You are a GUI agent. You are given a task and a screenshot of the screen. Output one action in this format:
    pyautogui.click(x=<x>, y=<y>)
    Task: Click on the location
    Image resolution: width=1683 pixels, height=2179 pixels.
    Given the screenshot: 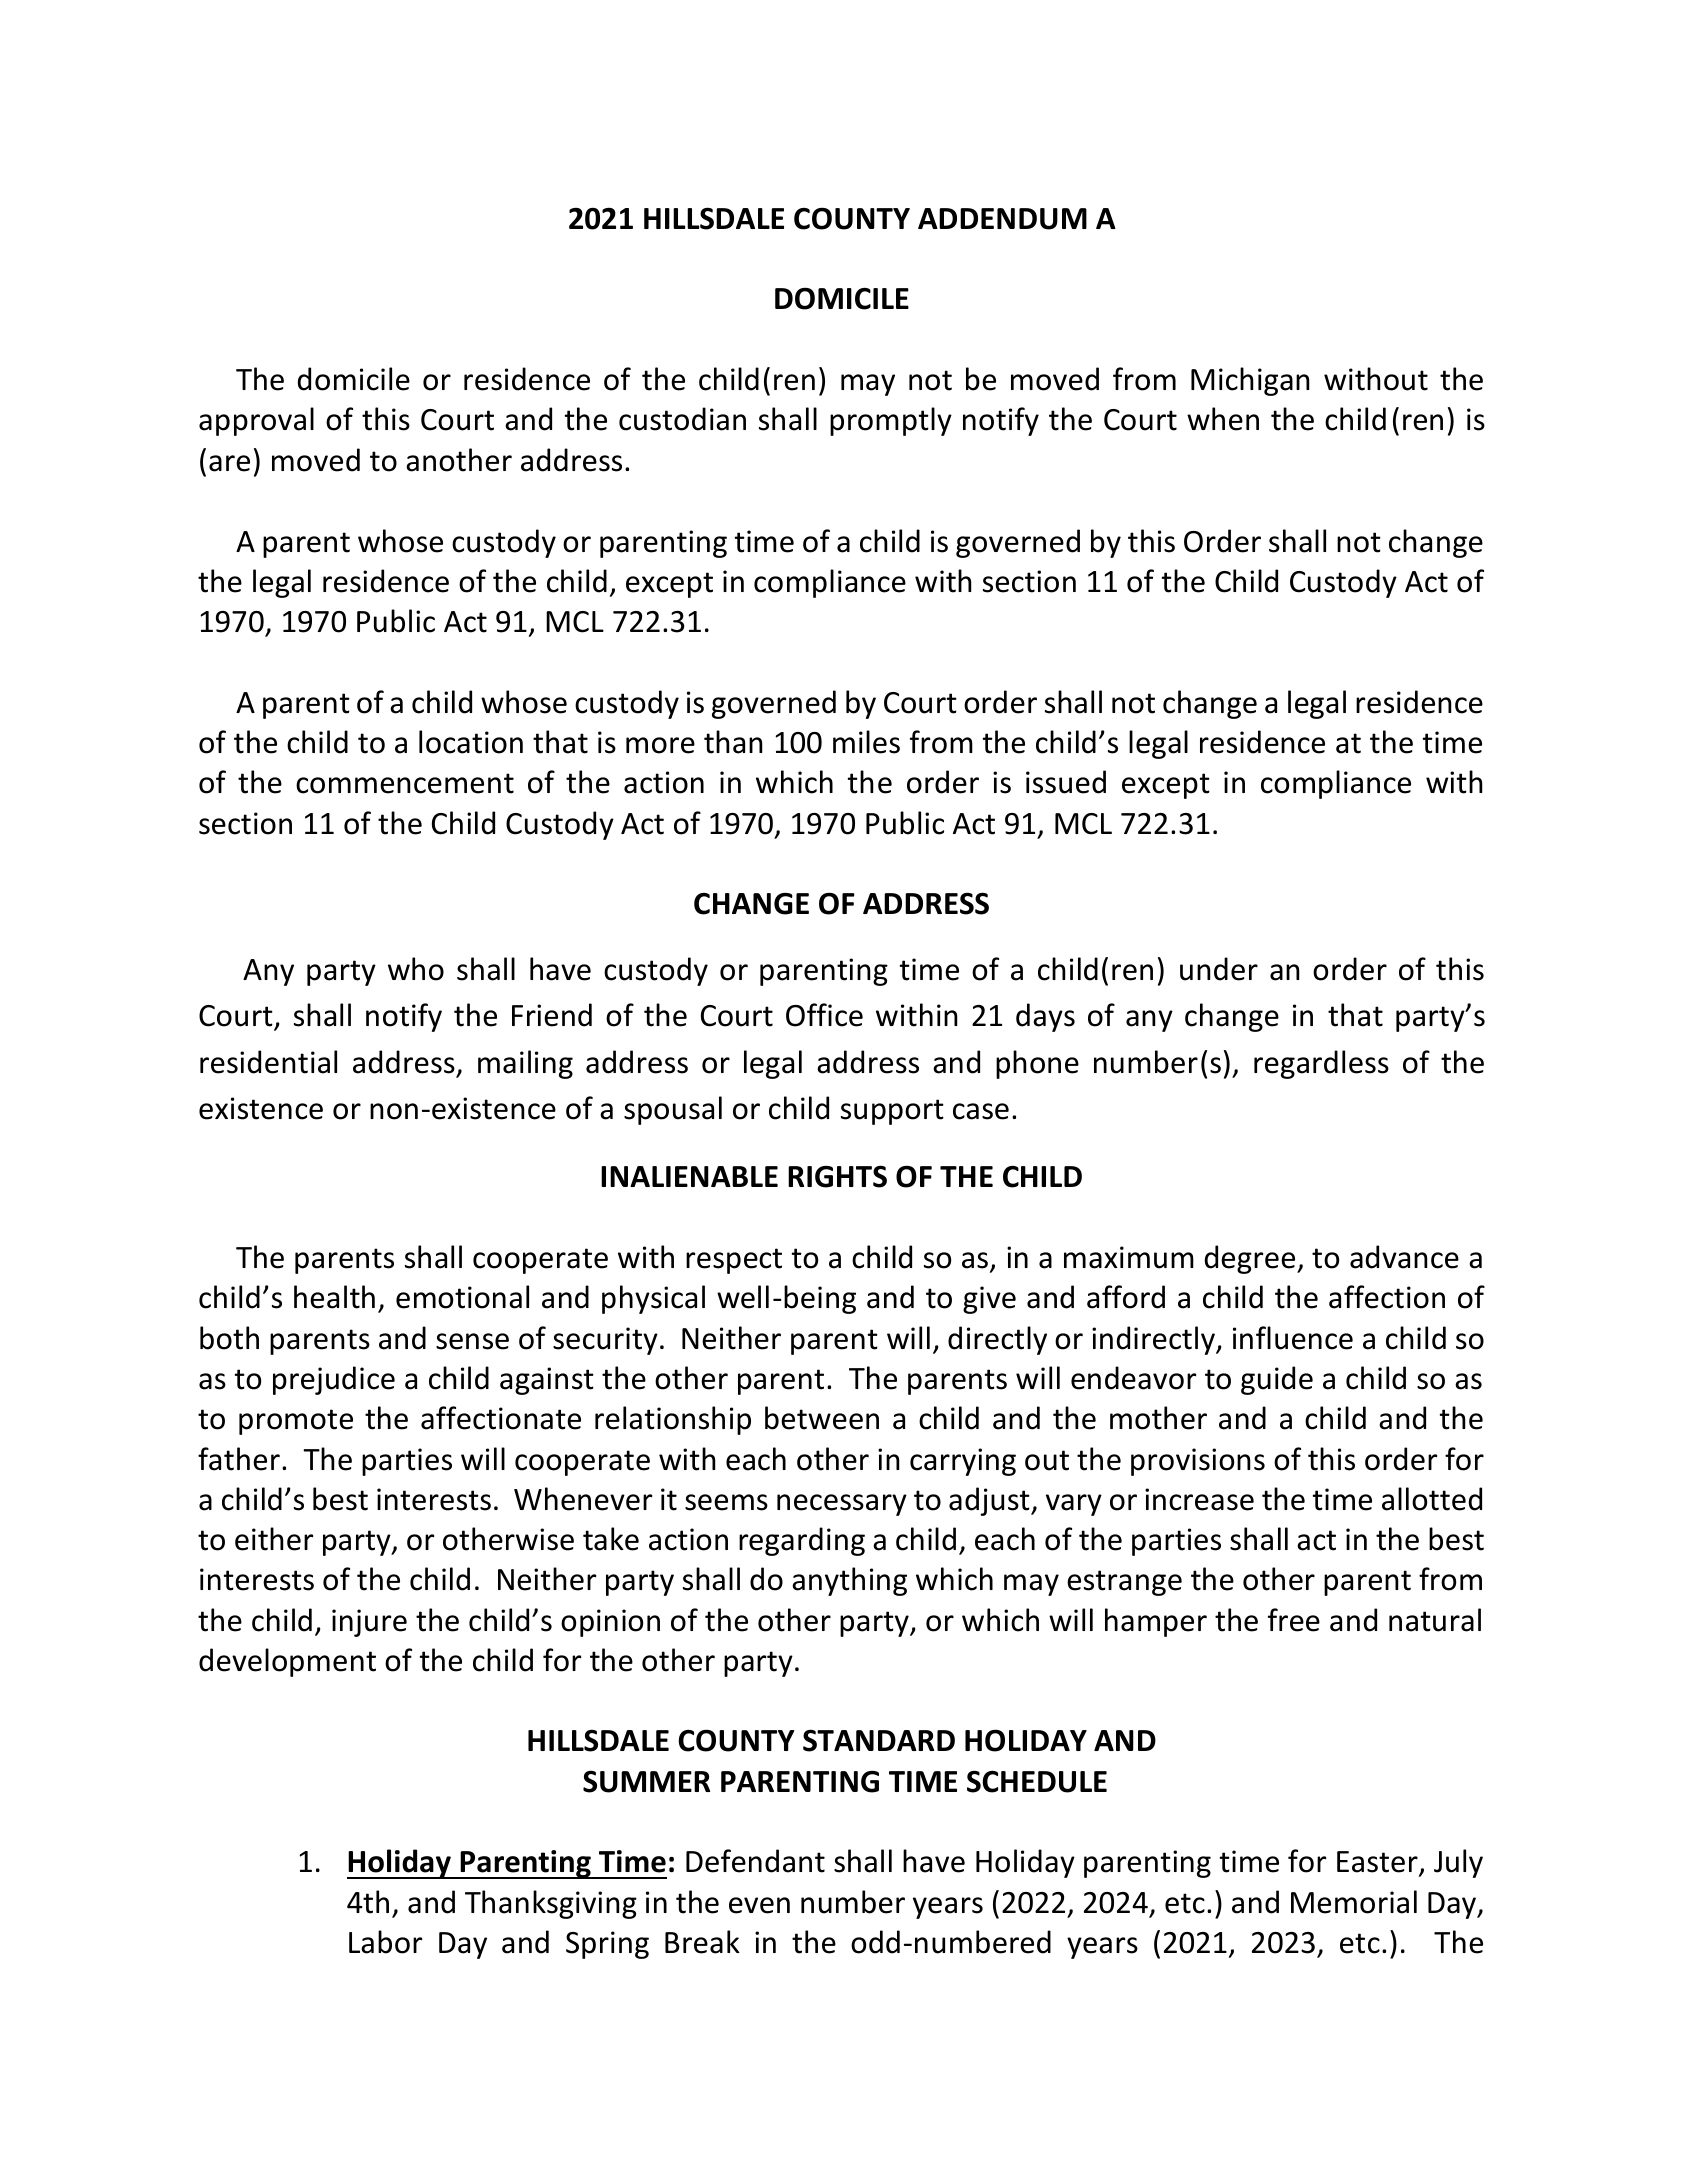 What is the action you would take?
    pyautogui.click(x=471, y=742)
